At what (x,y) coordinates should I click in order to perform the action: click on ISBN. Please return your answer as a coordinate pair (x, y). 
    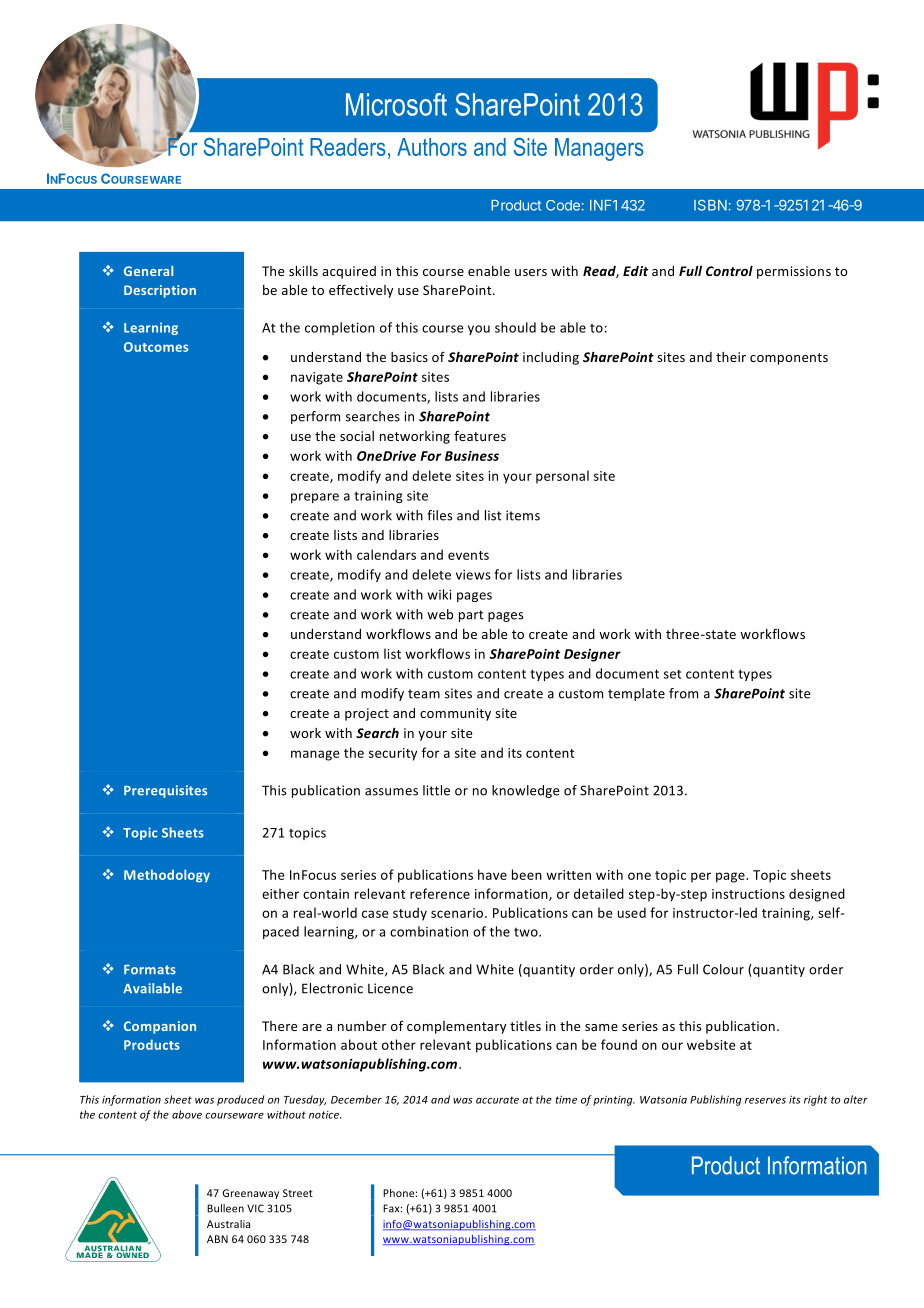
    Looking at the image, I should click on (710, 205).
